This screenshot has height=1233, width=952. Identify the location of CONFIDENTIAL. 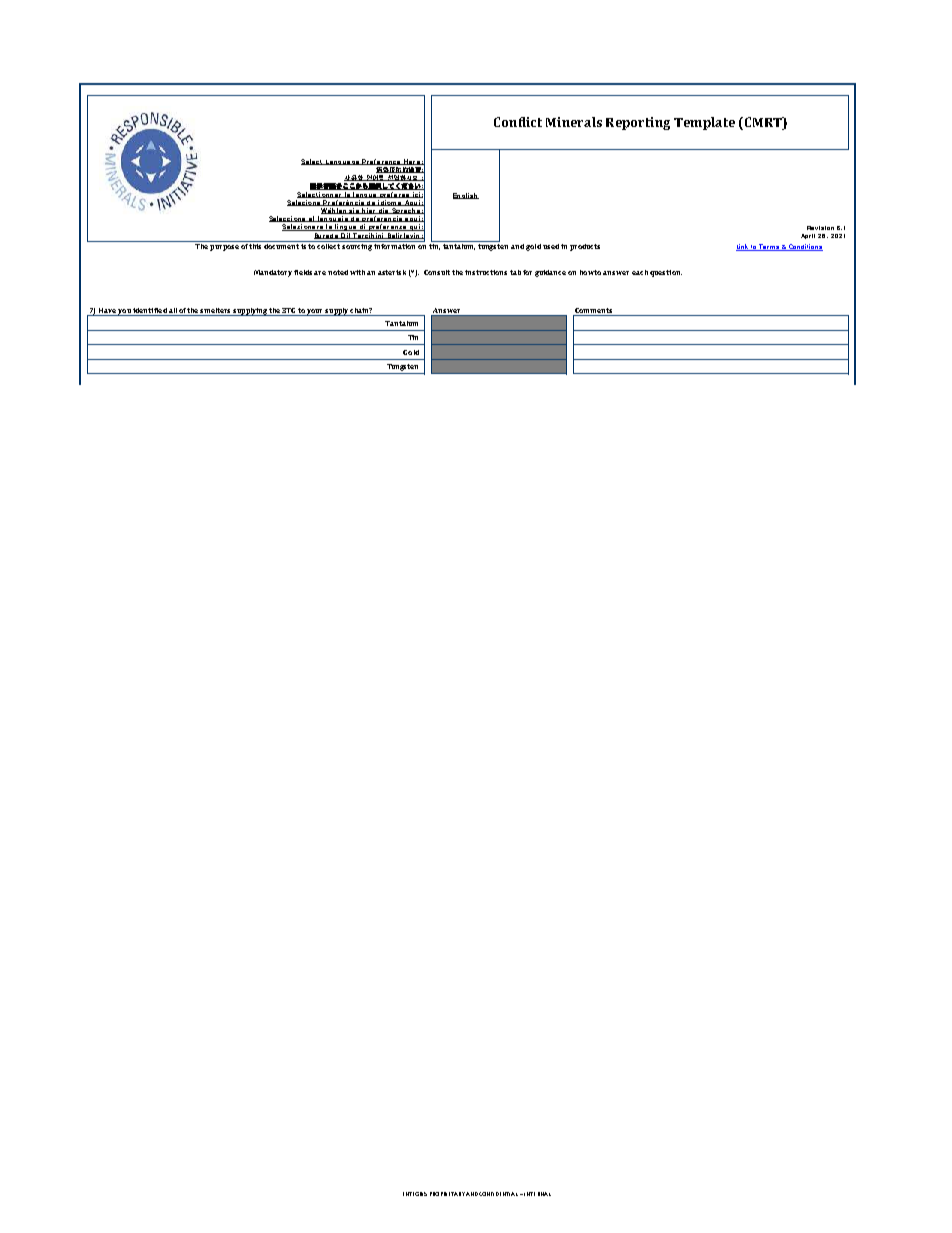
(500, 1194).
